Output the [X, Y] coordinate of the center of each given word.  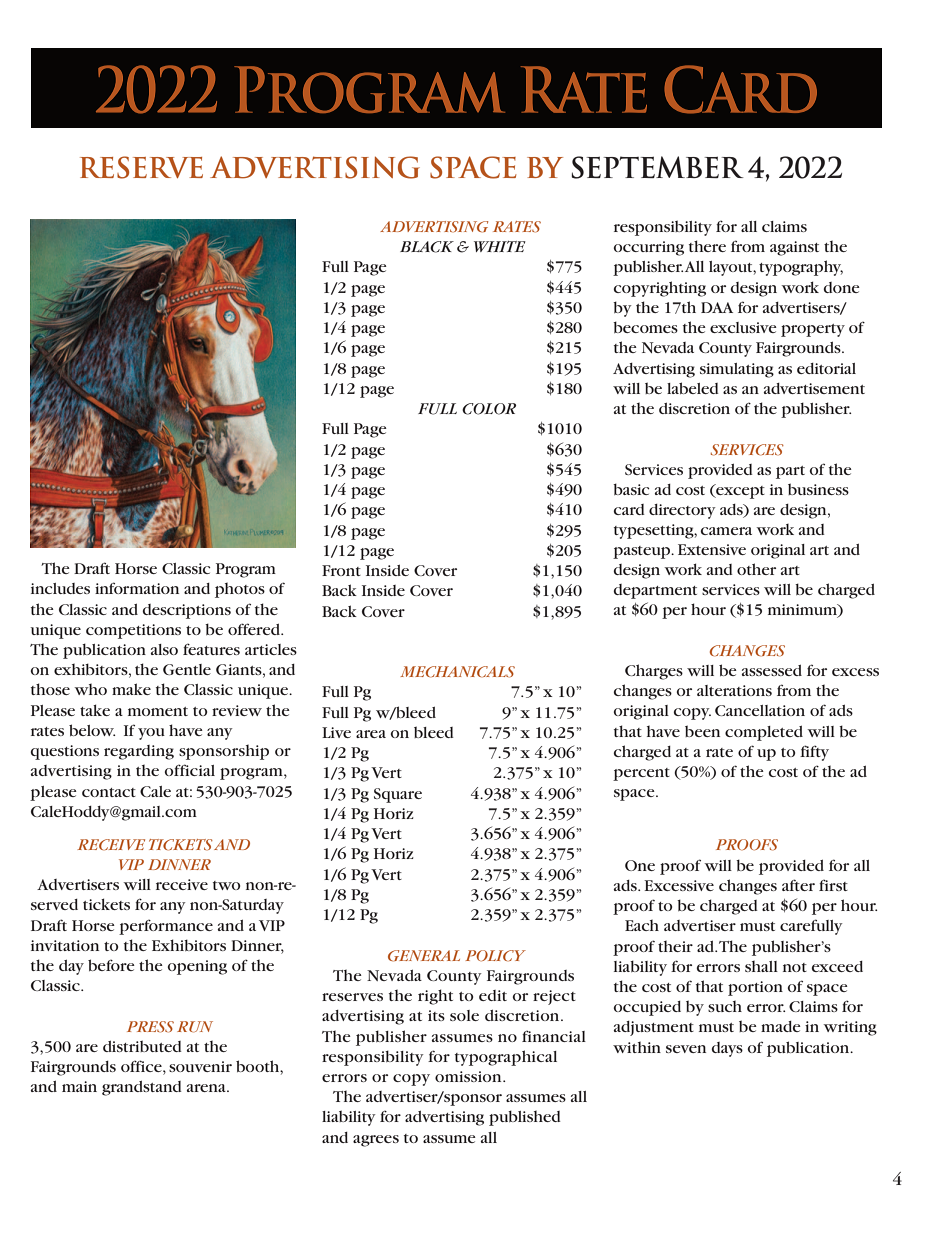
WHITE [500, 246]
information [137, 588]
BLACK [427, 247]
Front [341, 570]
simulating [737, 370]
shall [761, 966]
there [707, 246]
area [371, 734]
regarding [139, 752]
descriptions [186, 611]
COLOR [489, 409]
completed [764, 733]
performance [166, 927]
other [756, 569]
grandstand [142, 1088]
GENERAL [424, 956]
